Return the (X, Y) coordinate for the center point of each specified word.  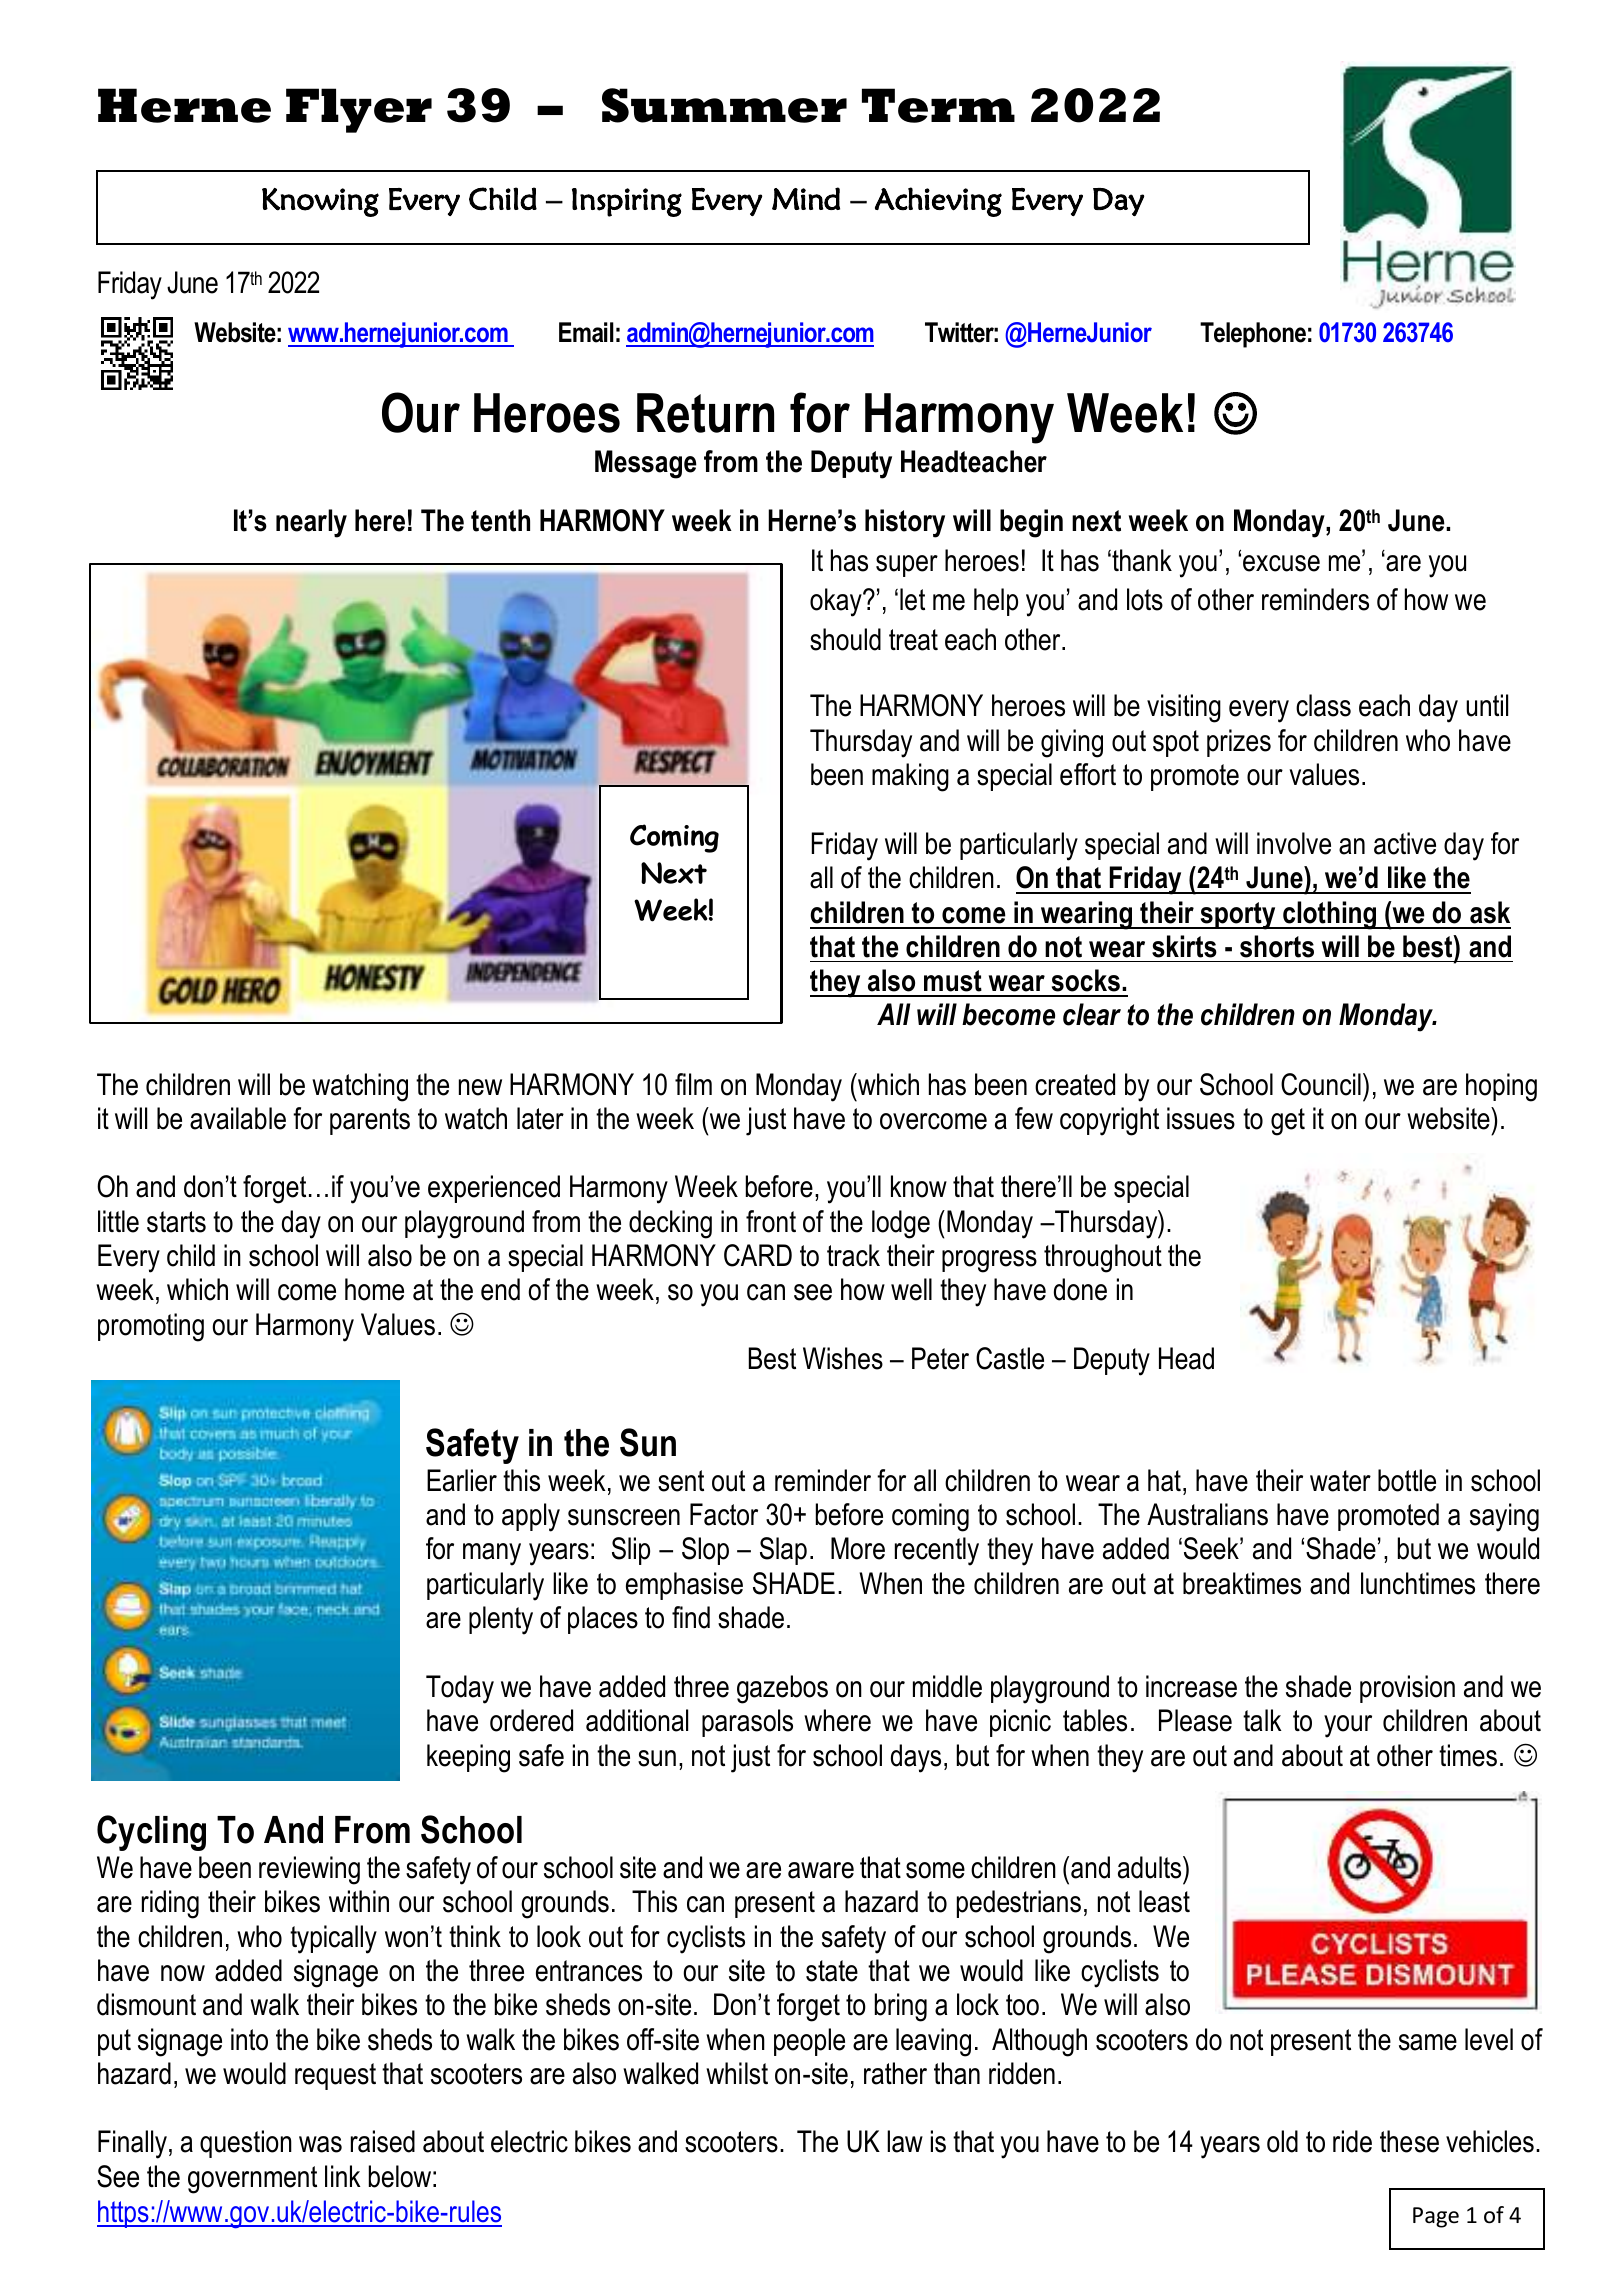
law (905, 2141)
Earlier (462, 1480)
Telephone (1253, 335)
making (910, 777)
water (1340, 1481)
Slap (783, 1551)
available (238, 1118)
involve (1294, 843)
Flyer (359, 110)
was (320, 2144)
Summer (724, 105)
